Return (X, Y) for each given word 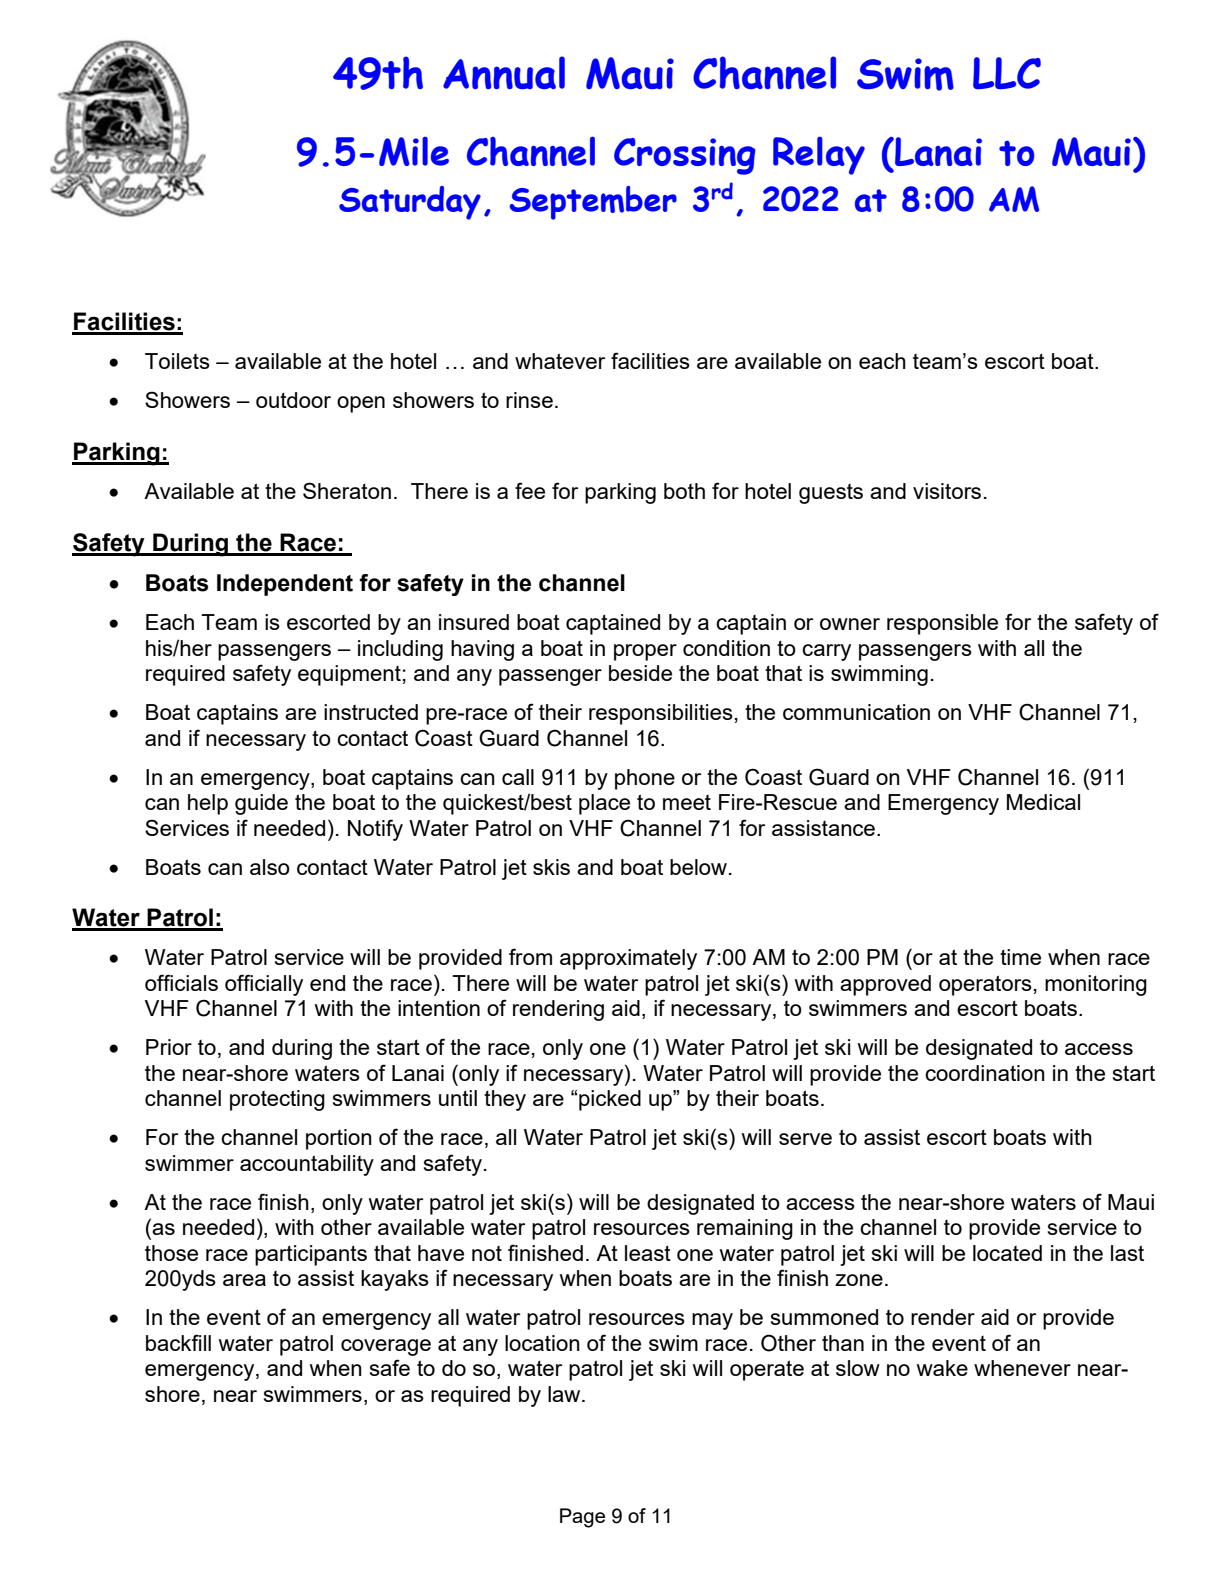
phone (645, 779)
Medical (1043, 802)
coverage (386, 1347)
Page (582, 1518)
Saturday (410, 203)
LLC (1007, 73)
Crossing (685, 156)
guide (261, 804)
